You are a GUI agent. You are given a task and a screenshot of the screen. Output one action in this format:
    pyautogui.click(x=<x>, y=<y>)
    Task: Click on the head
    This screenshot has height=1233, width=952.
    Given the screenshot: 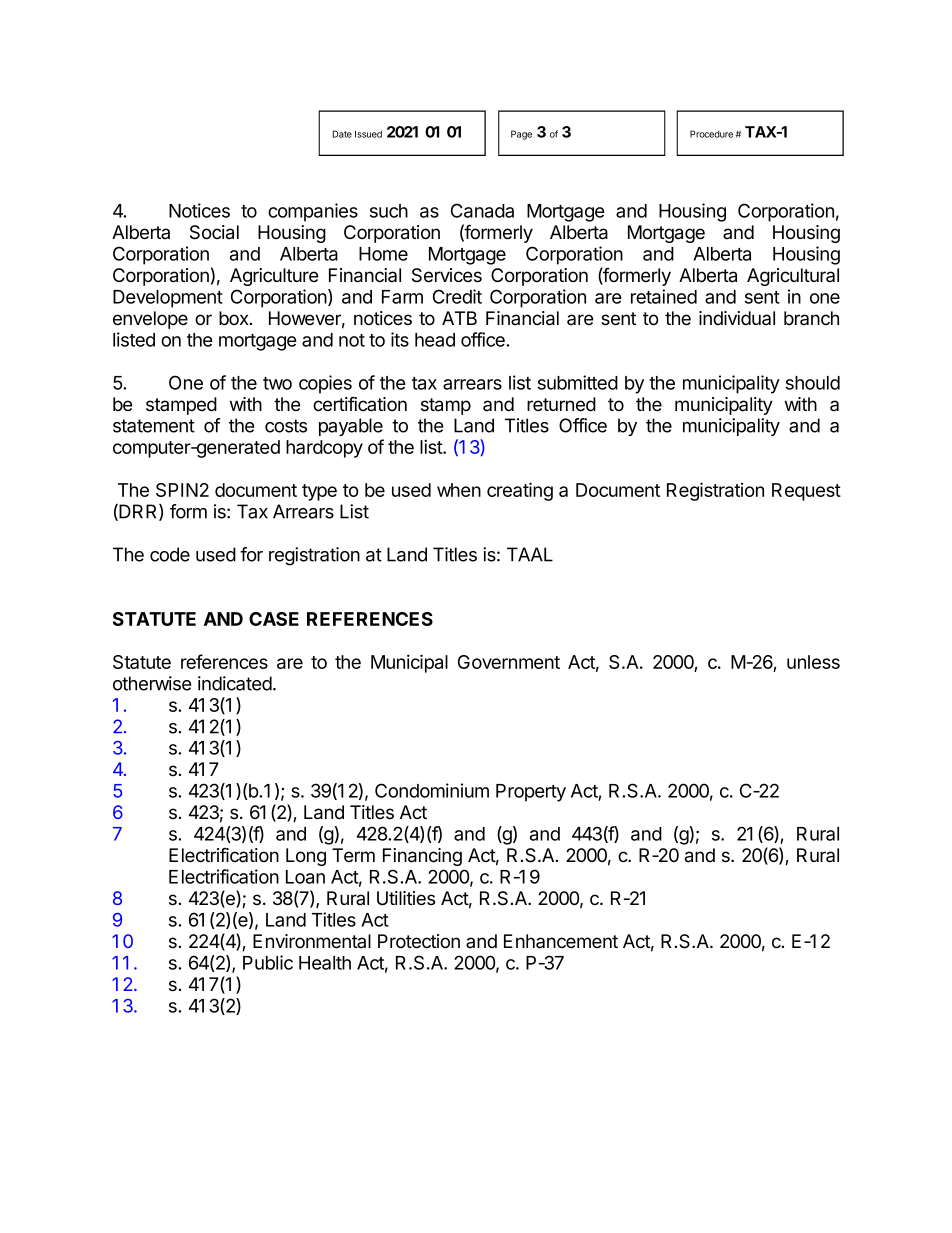 What is the action you would take?
    pyautogui.click(x=435, y=340)
